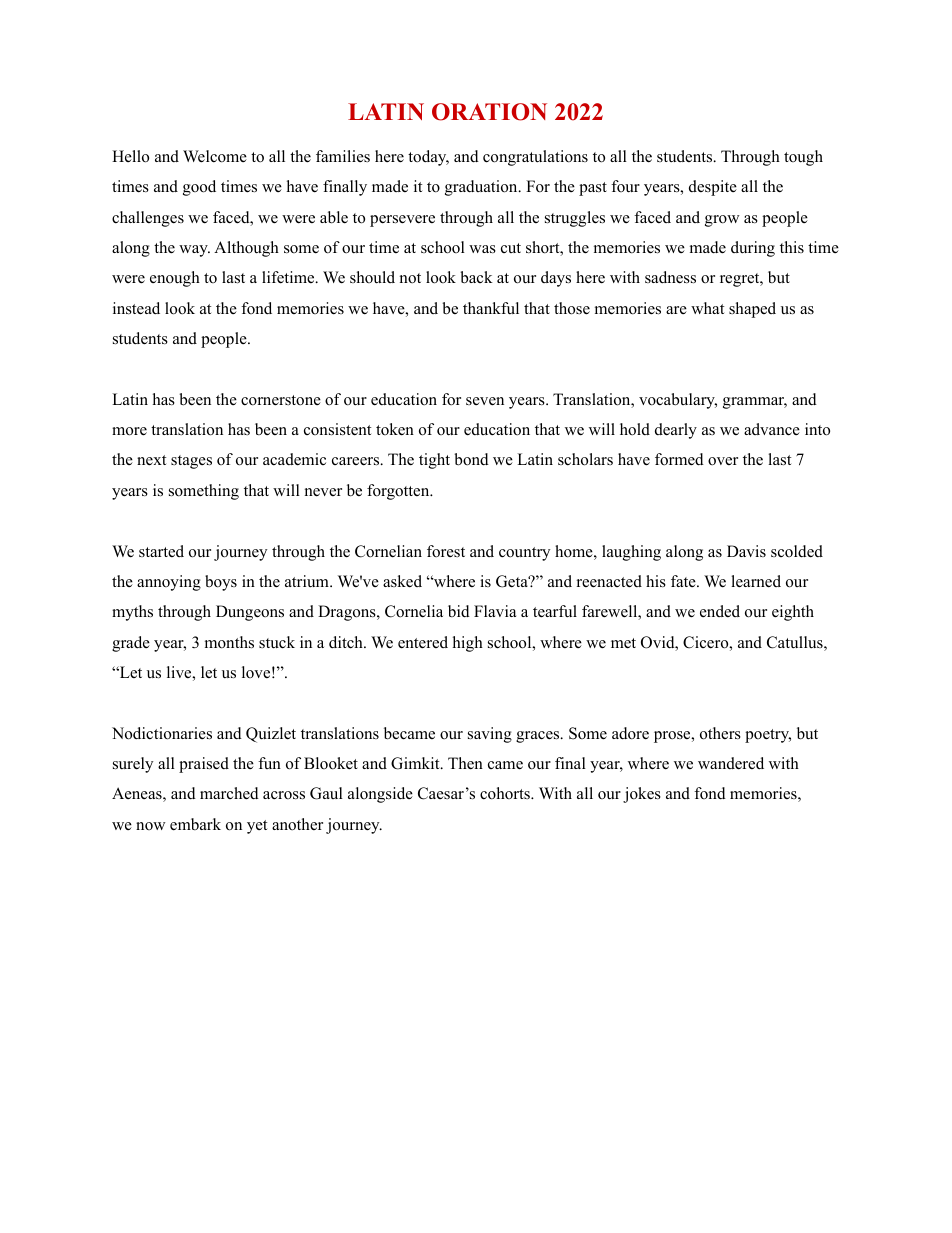 Image resolution: width=952 pixels, height=1233 pixels. I want to click on learned, so click(756, 581).
